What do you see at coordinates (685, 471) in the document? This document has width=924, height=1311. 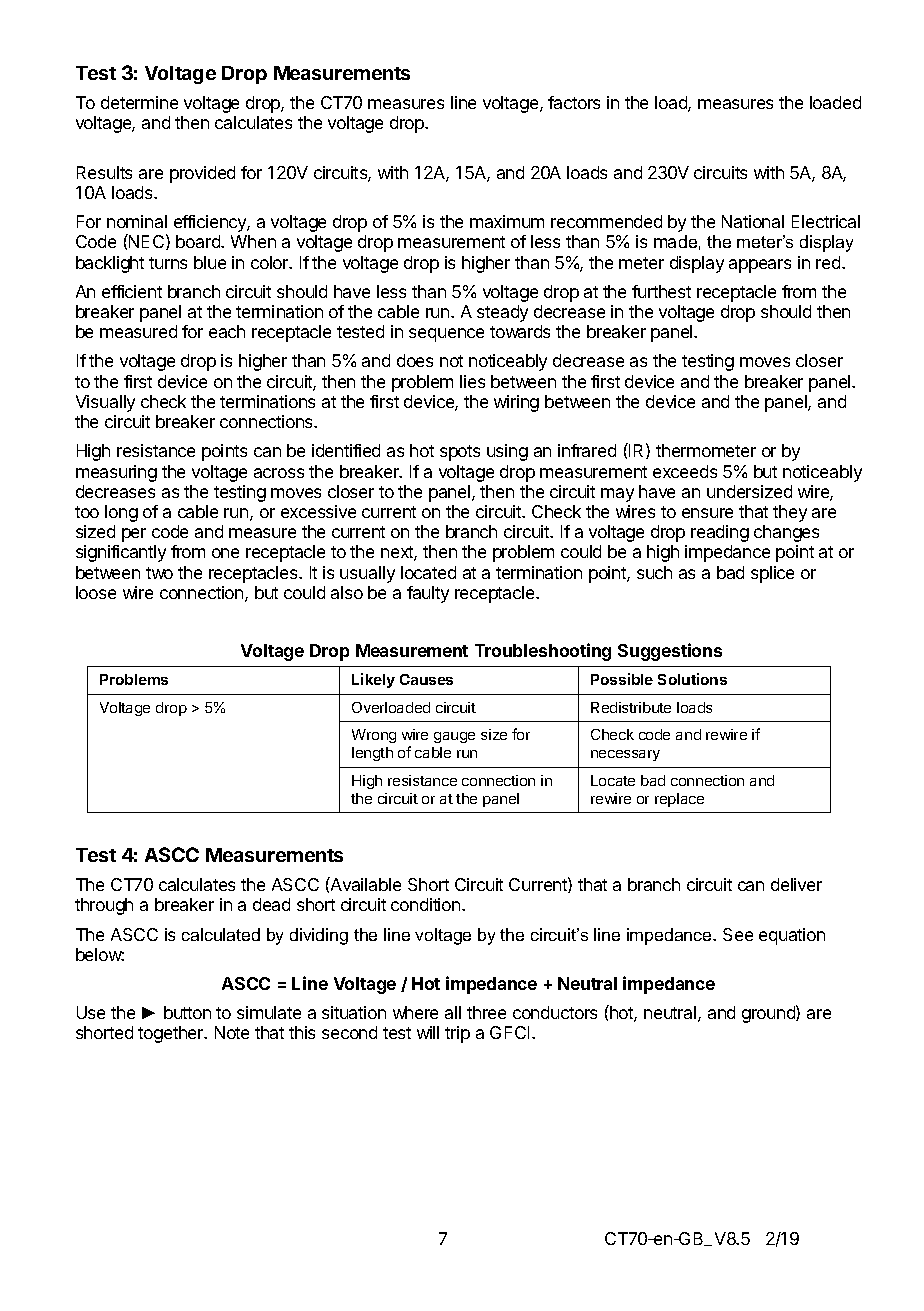 I see `exceeds` at bounding box center [685, 471].
